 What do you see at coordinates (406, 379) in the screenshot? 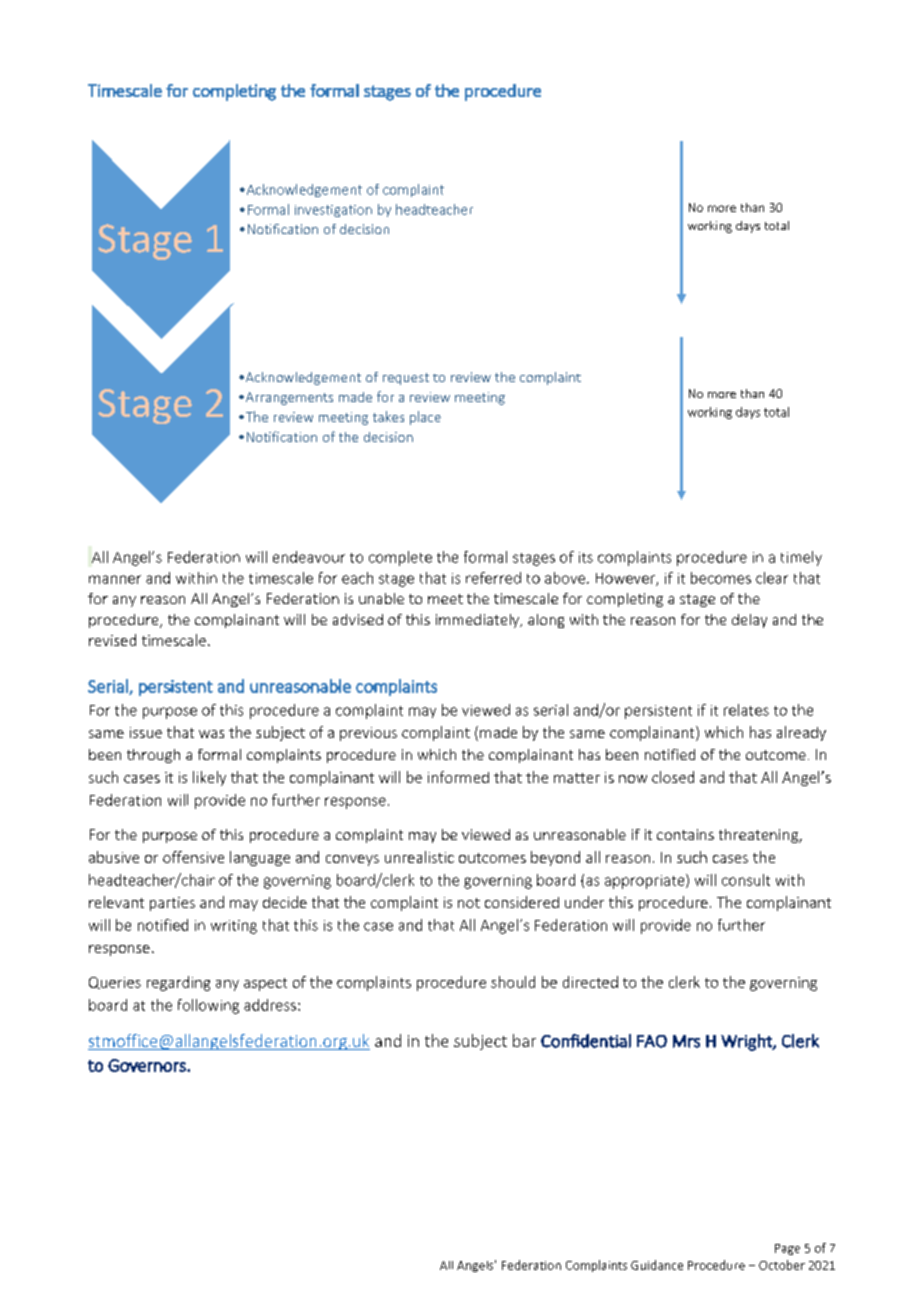
I see `request` at bounding box center [406, 379].
